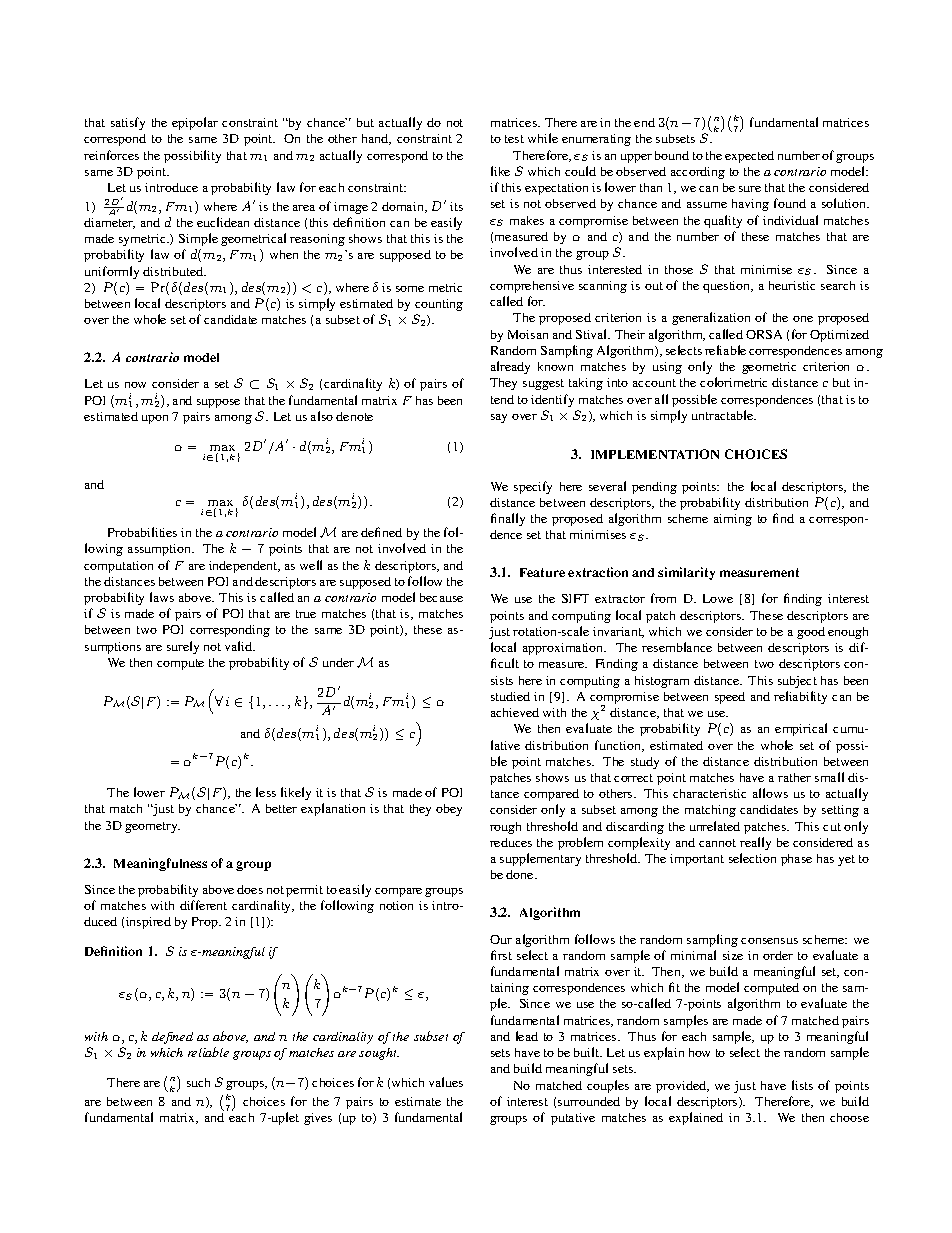 This page has width=952, height=1233. What do you see at coordinates (198, 1082) in the page?
I see `such` at bounding box center [198, 1082].
